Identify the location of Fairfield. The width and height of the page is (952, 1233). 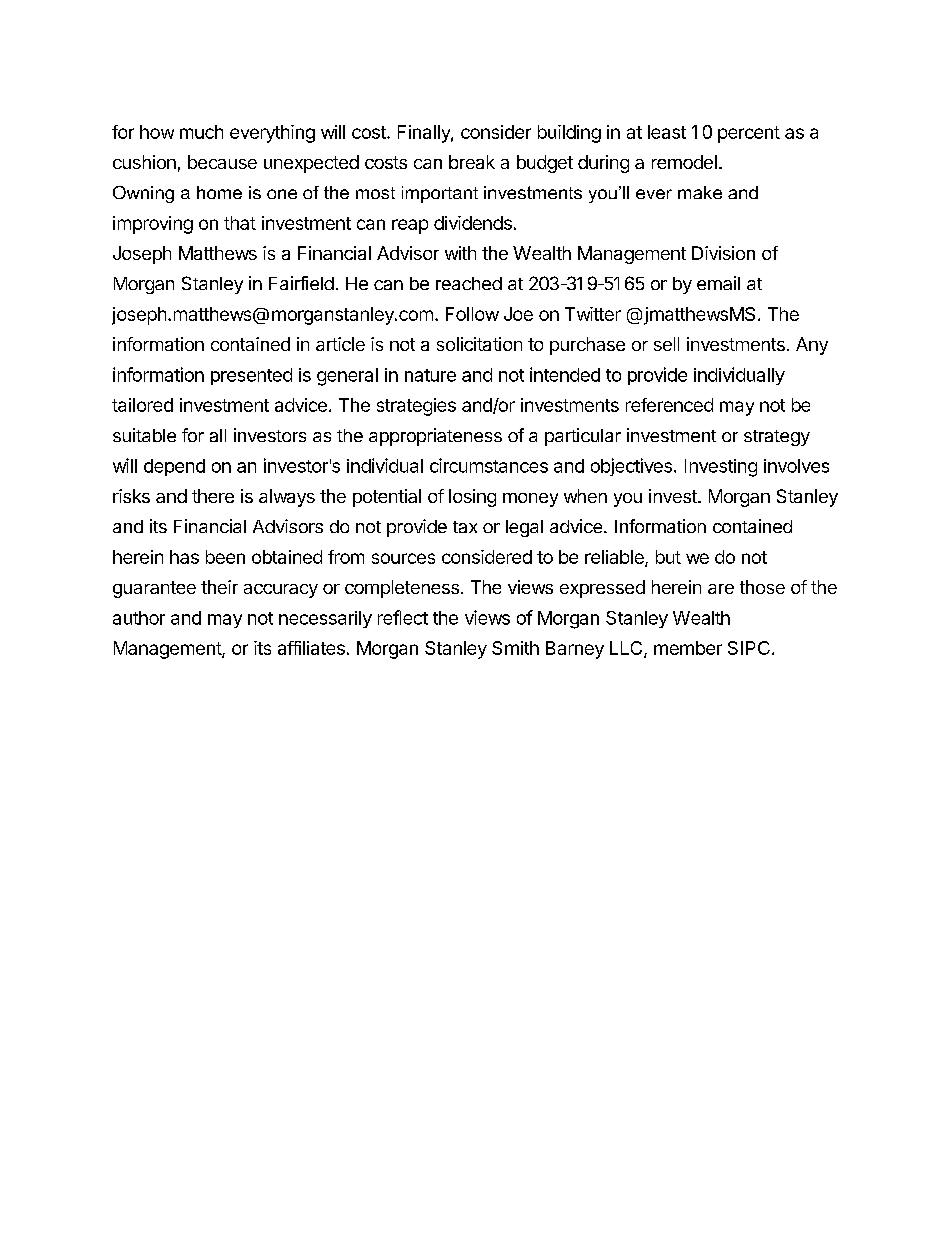
(301, 283).
